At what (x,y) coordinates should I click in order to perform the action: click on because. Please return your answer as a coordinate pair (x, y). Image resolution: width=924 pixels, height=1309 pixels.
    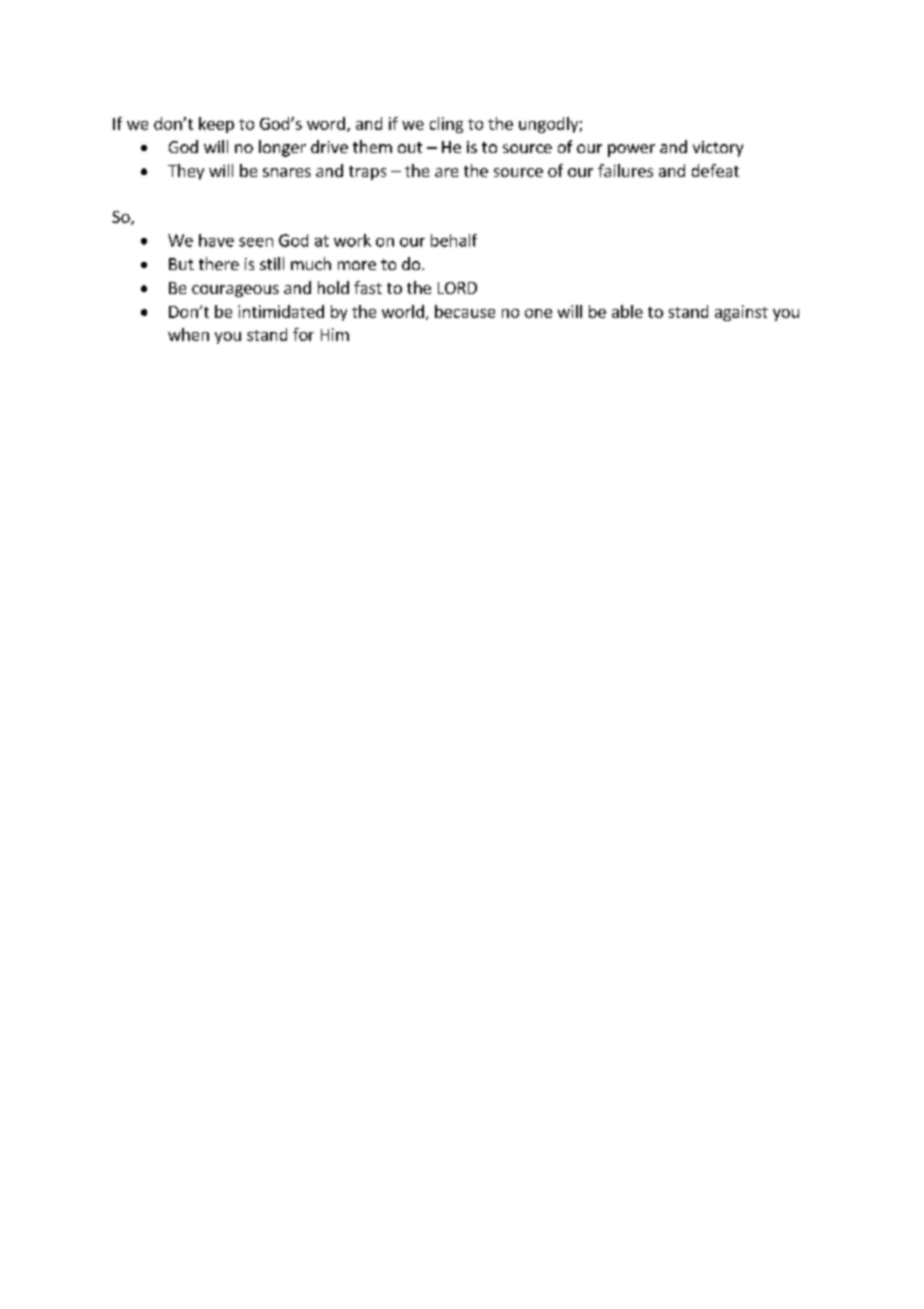
    Looking at the image, I should click on (465, 311).
